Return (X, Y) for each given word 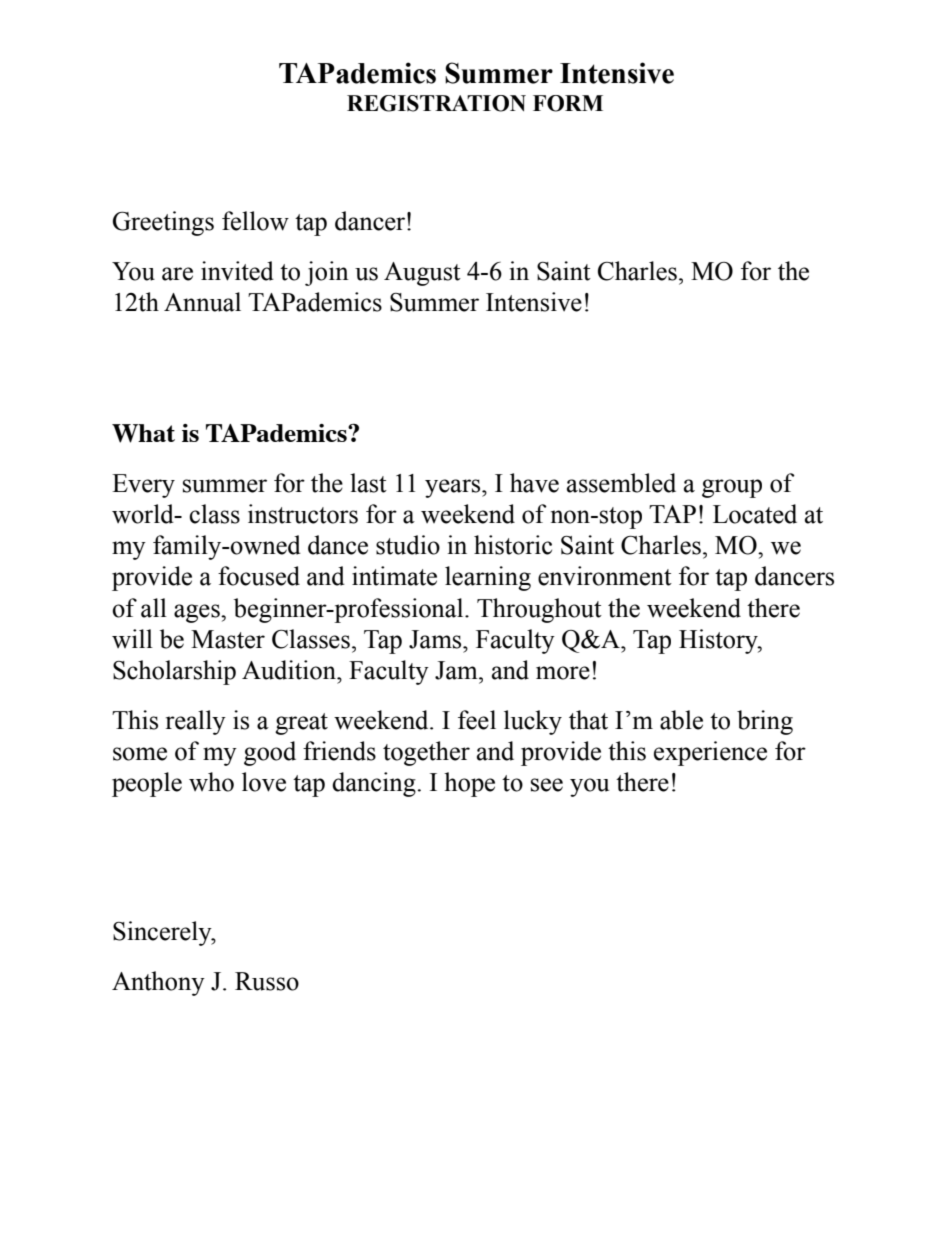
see (547, 785)
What (143, 433)
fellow (255, 221)
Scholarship (174, 672)
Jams (436, 639)
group (732, 488)
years (454, 488)
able (681, 720)
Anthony (158, 983)
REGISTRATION (436, 103)
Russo (267, 981)
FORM (568, 103)
